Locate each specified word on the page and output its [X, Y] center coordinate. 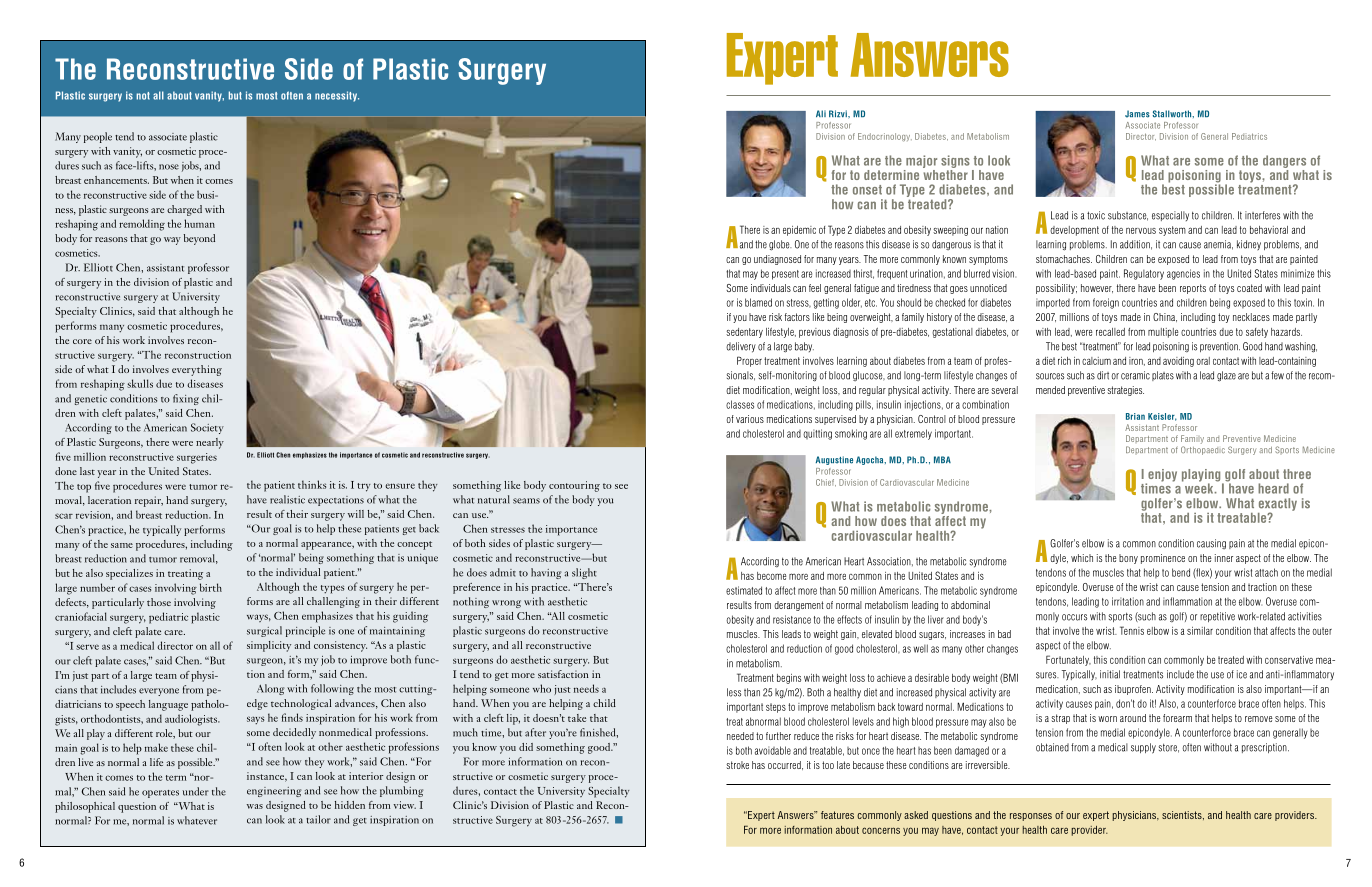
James [1137, 114]
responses [1031, 817]
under [195, 791]
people [98, 137]
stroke [737, 765]
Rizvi [839, 113]
